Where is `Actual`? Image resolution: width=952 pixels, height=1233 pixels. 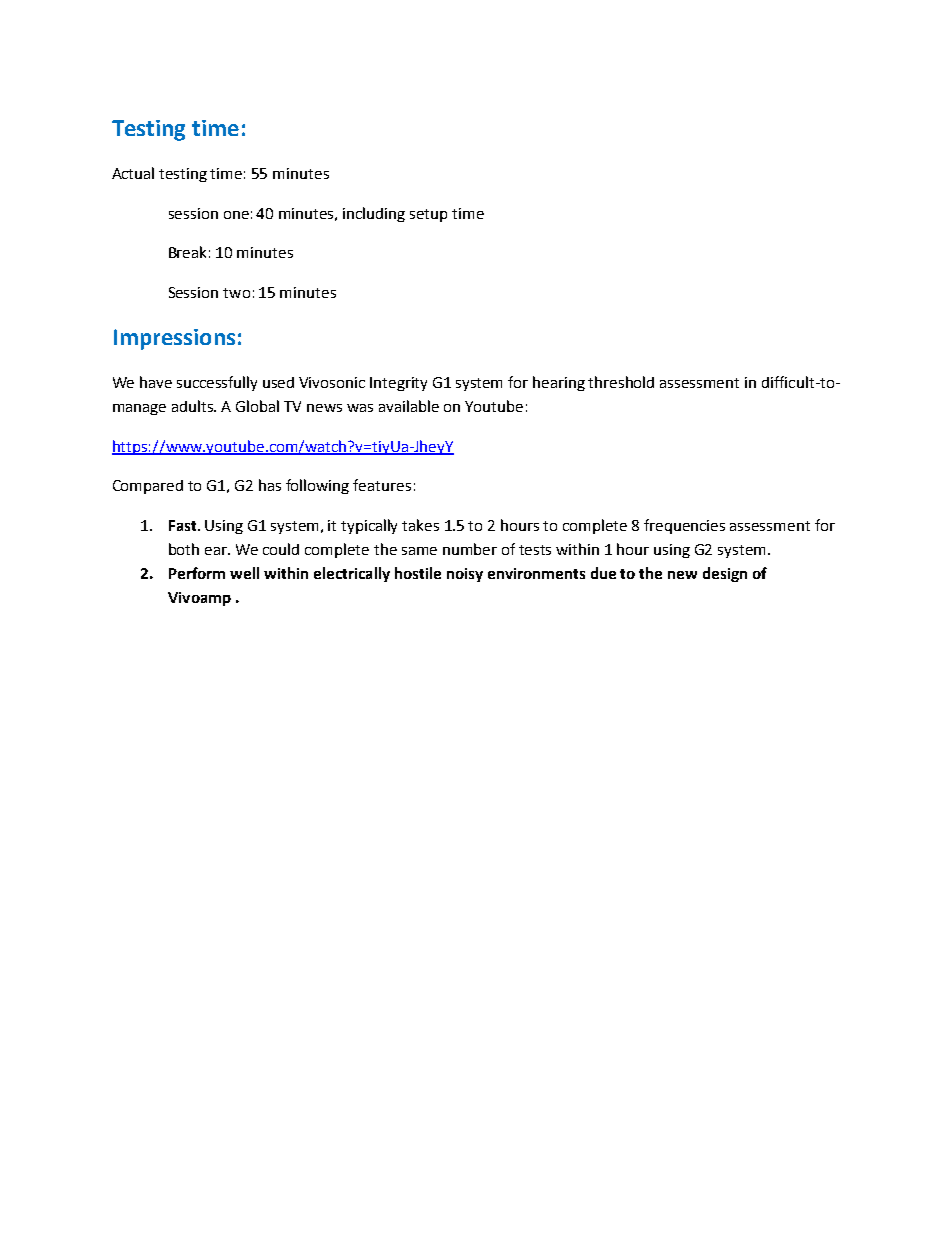 Actual is located at coordinates (133, 173).
